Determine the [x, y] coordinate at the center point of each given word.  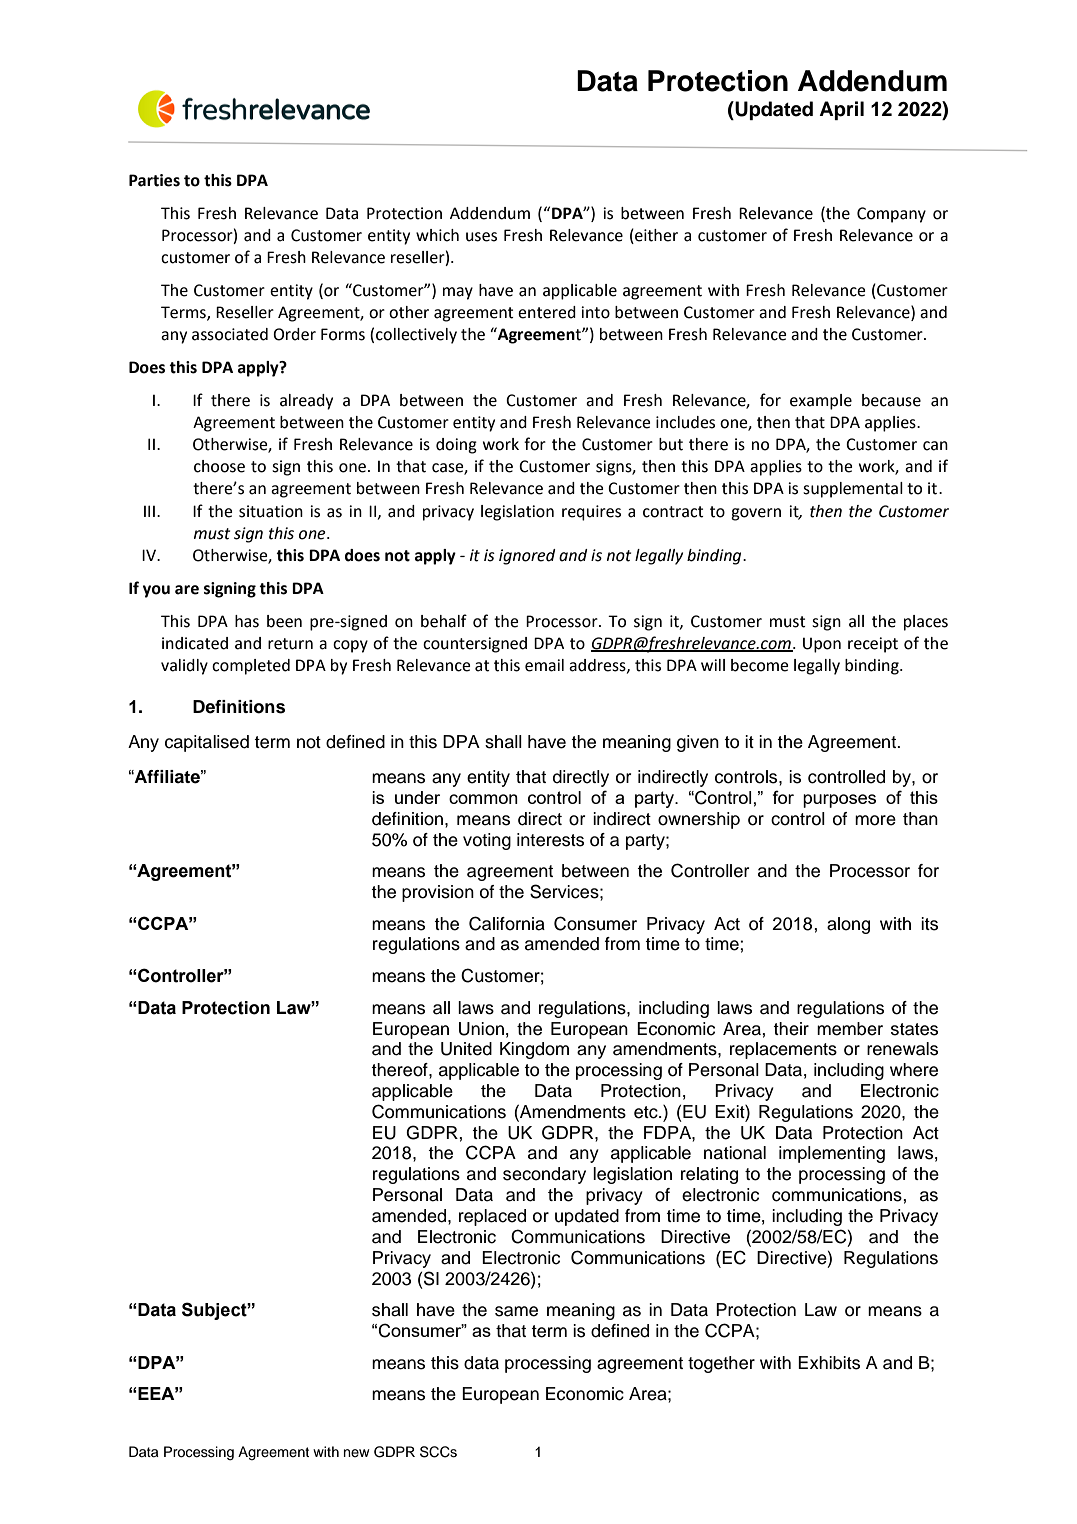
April [841, 110]
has [247, 621]
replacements [783, 1050]
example [821, 402]
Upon [822, 645]
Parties [154, 180]
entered [547, 312]
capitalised [207, 743]
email [544, 665]
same [516, 1311]
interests [550, 840]
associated [230, 334]
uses [481, 237]
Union [481, 1029]
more [875, 820]
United [466, 1049]
